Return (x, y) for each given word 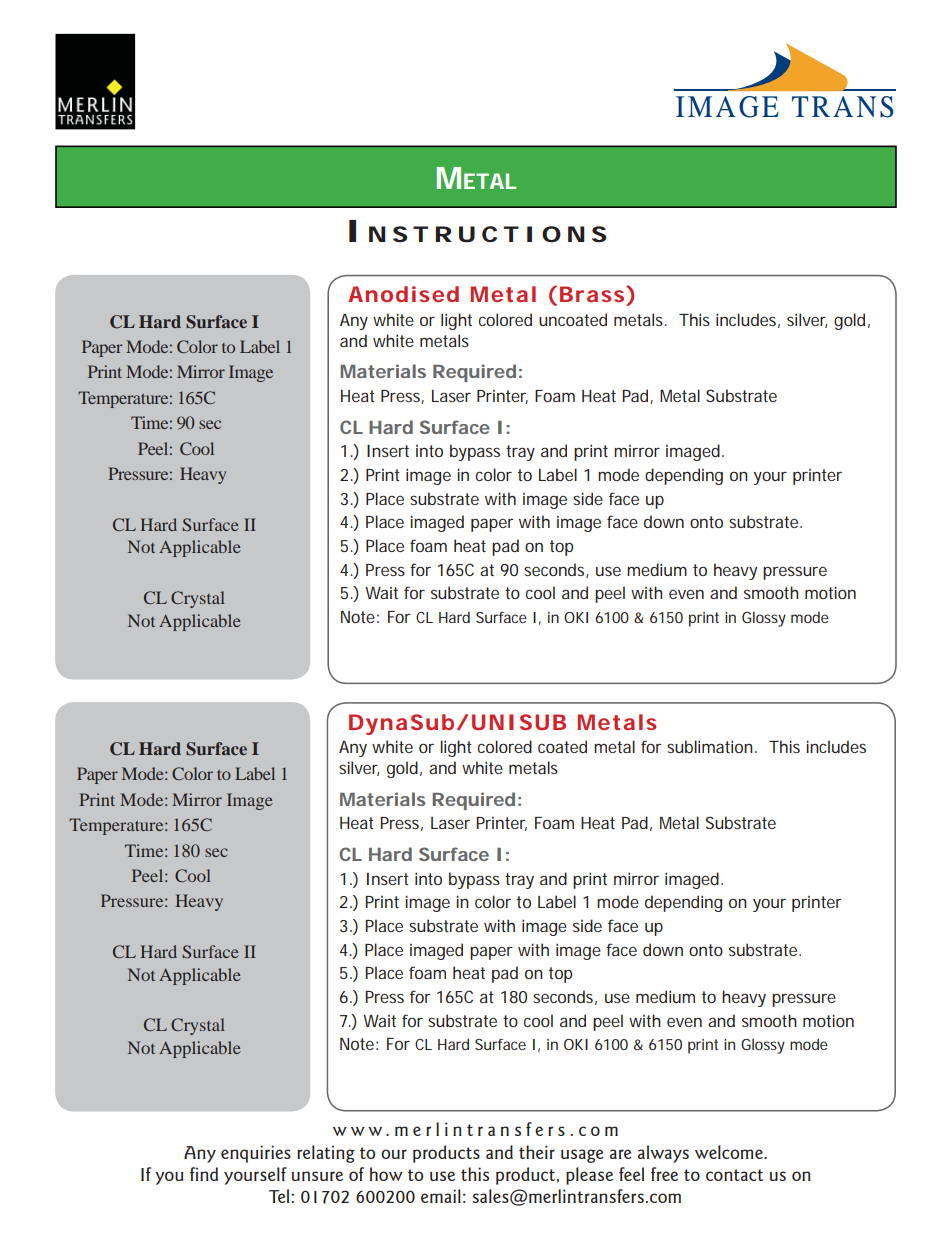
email (441, 1196)
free (664, 1174)
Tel (280, 1196)
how (386, 1174)
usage (582, 1156)
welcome (730, 1152)
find (204, 1174)
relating (326, 1154)
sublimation (710, 746)
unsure (317, 1176)
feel (631, 1174)
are (621, 1154)
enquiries (256, 1154)
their (537, 1152)
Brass (592, 294)
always (663, 1154)
